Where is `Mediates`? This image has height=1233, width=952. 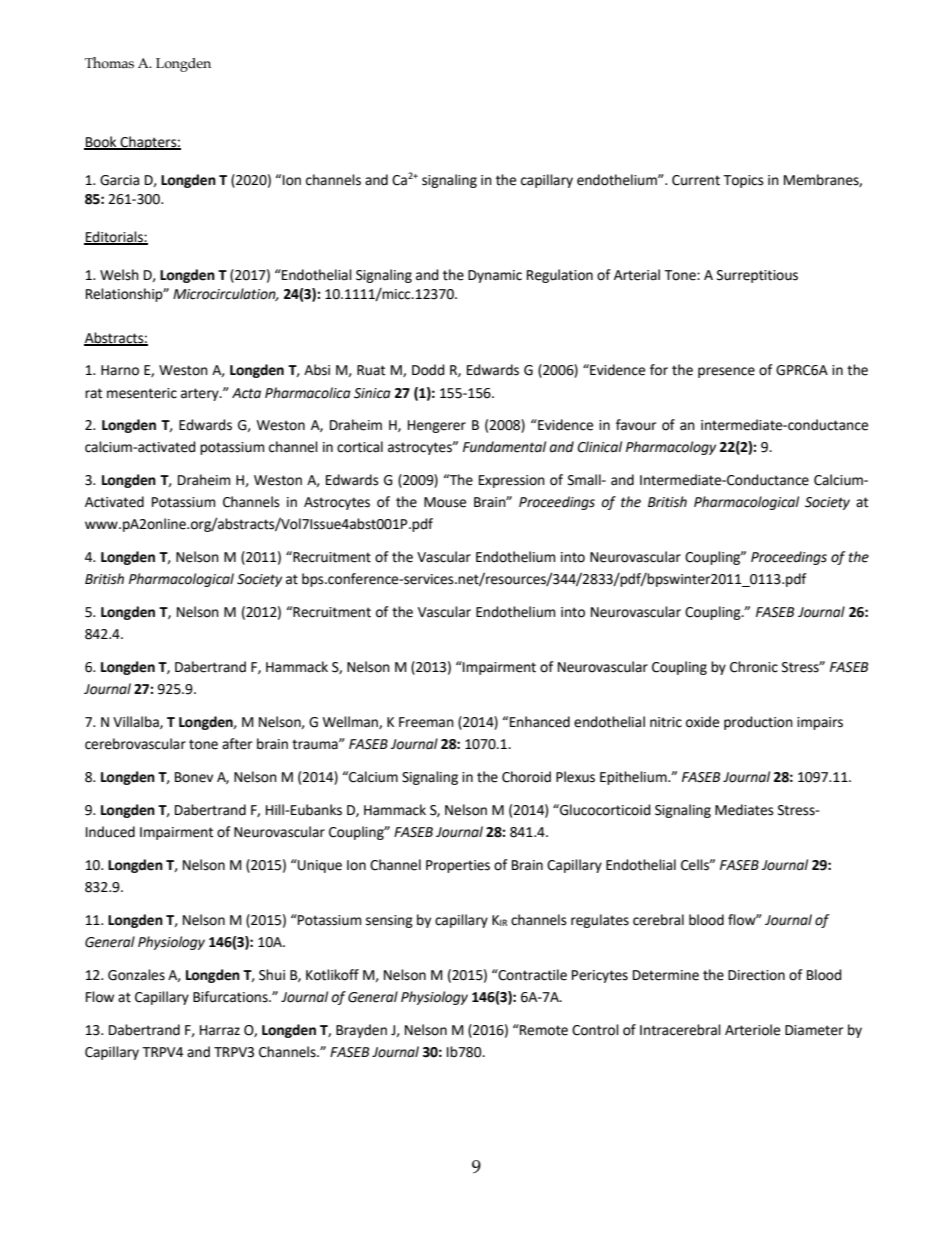 Mediates is located at coordinates (744, 810).
